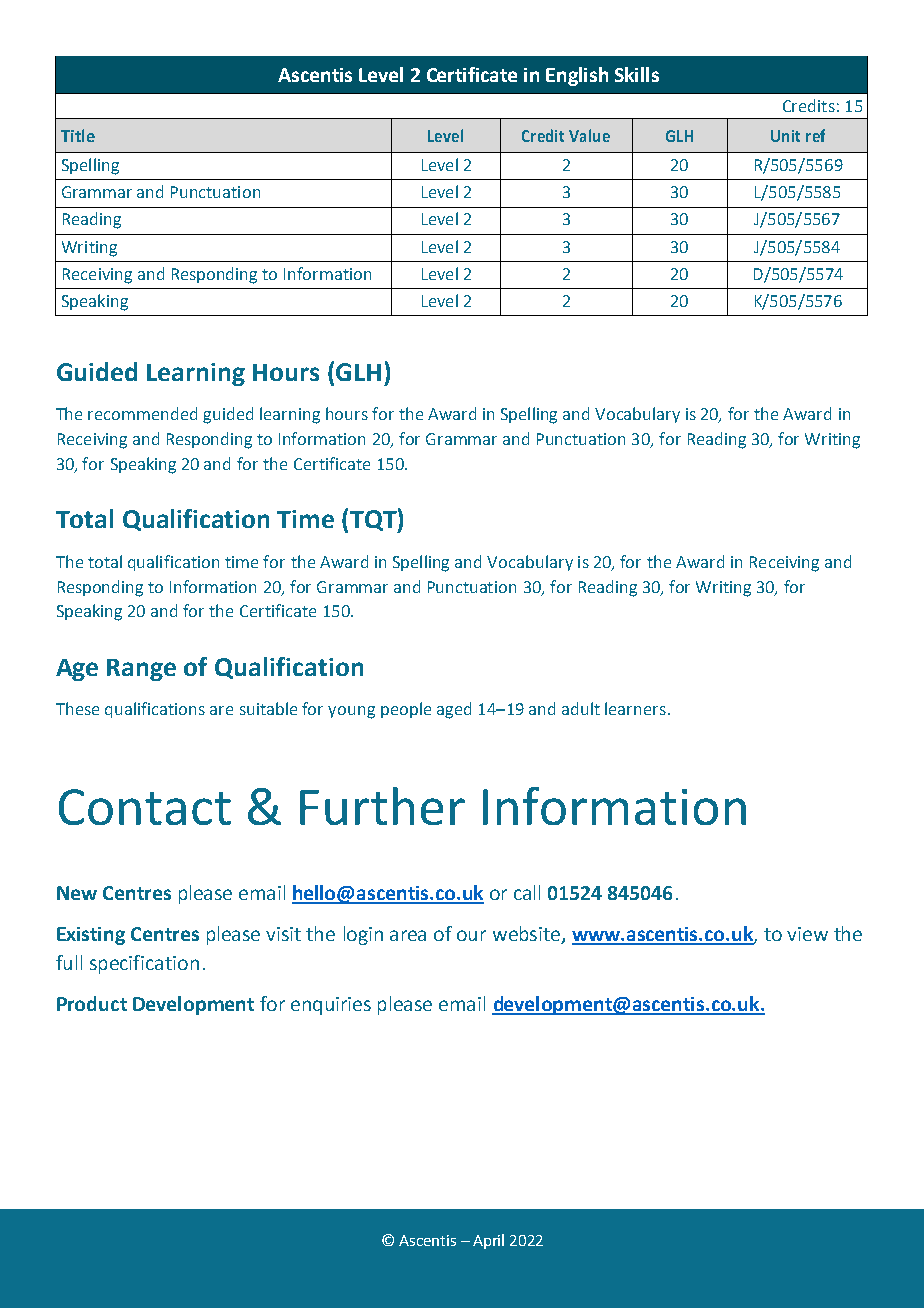  Describe the element at coordinates (382, 806) in the screenshot. I see `Further` at that location.
